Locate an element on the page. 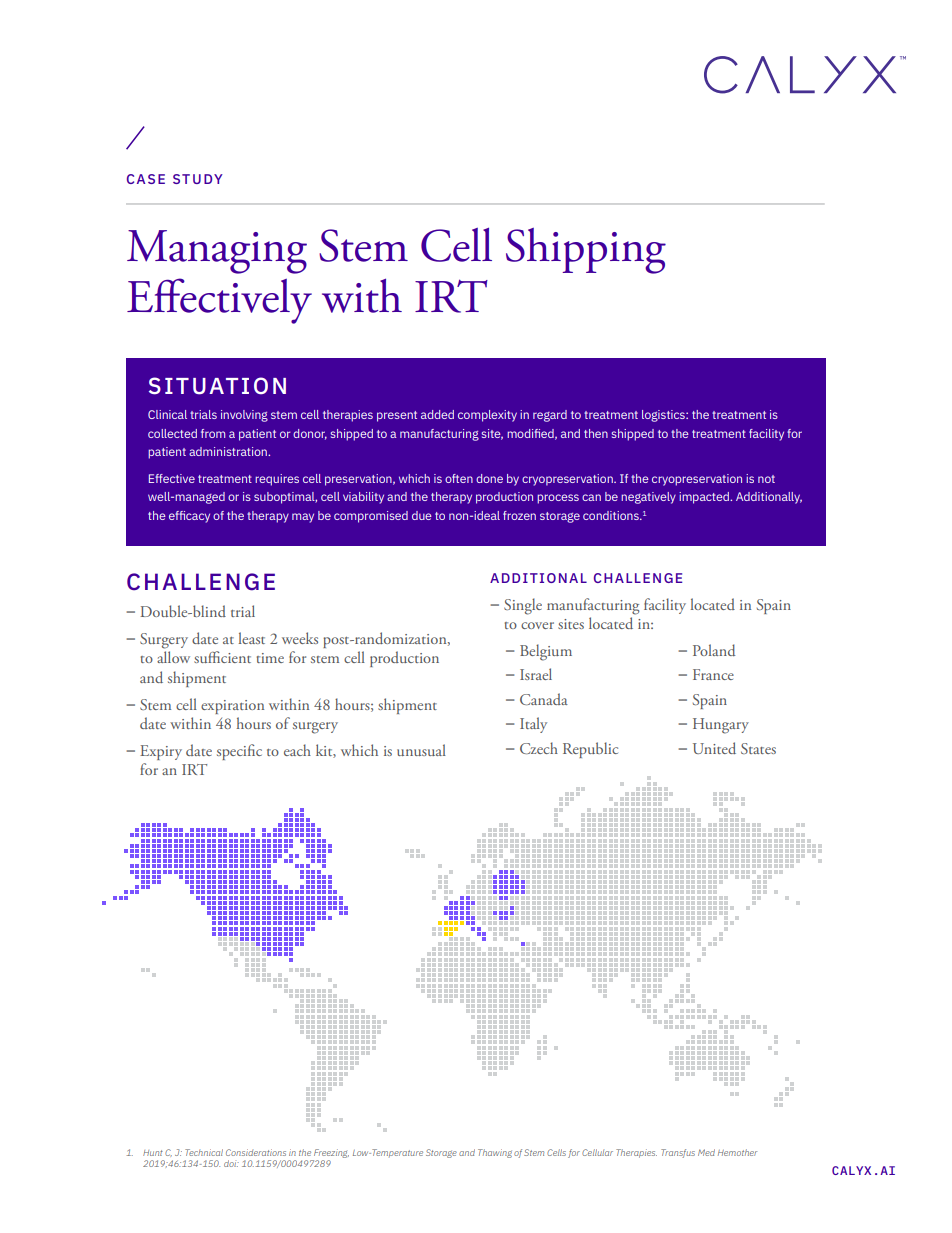 Image resolution: width=952 pixels, height=1233 pixels. logistics is located at coordinates (664, 416).
